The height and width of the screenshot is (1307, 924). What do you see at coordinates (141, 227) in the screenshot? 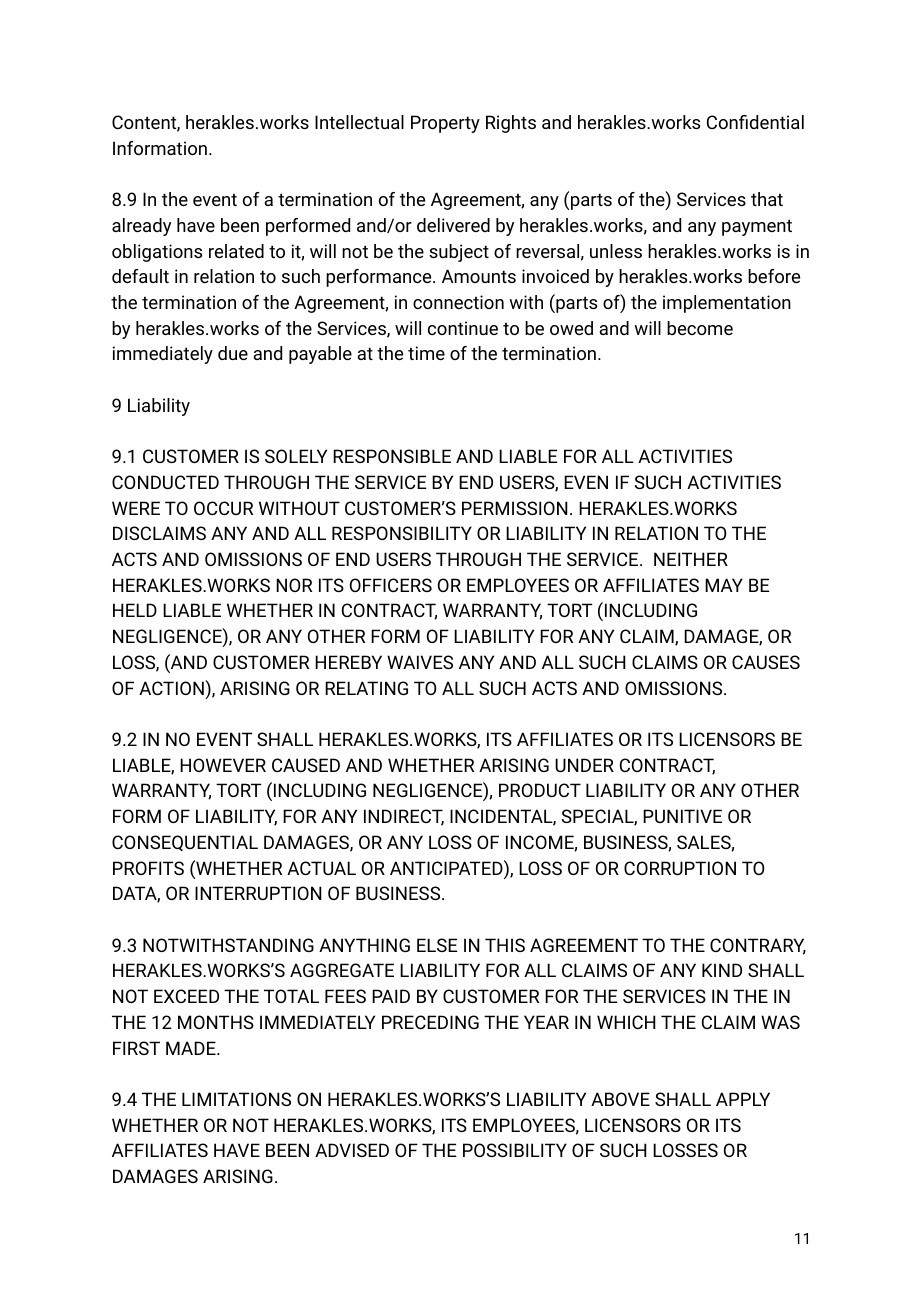
I see `already` at bounding box center [141, 227].
